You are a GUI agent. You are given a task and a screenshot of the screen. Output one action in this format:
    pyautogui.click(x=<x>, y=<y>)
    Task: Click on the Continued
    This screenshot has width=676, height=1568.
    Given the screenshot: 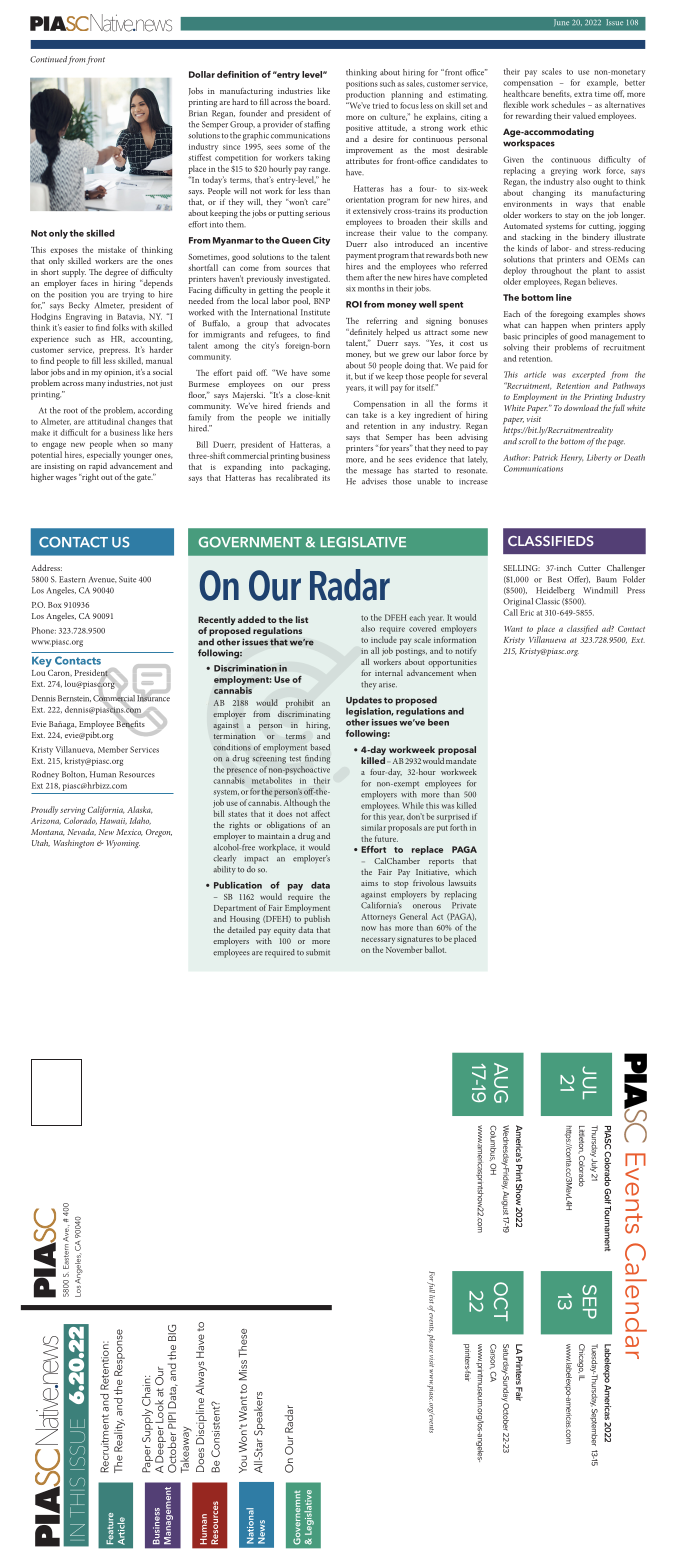 What is the action you would take?
    pyautogui.click(x=48, y=59)
